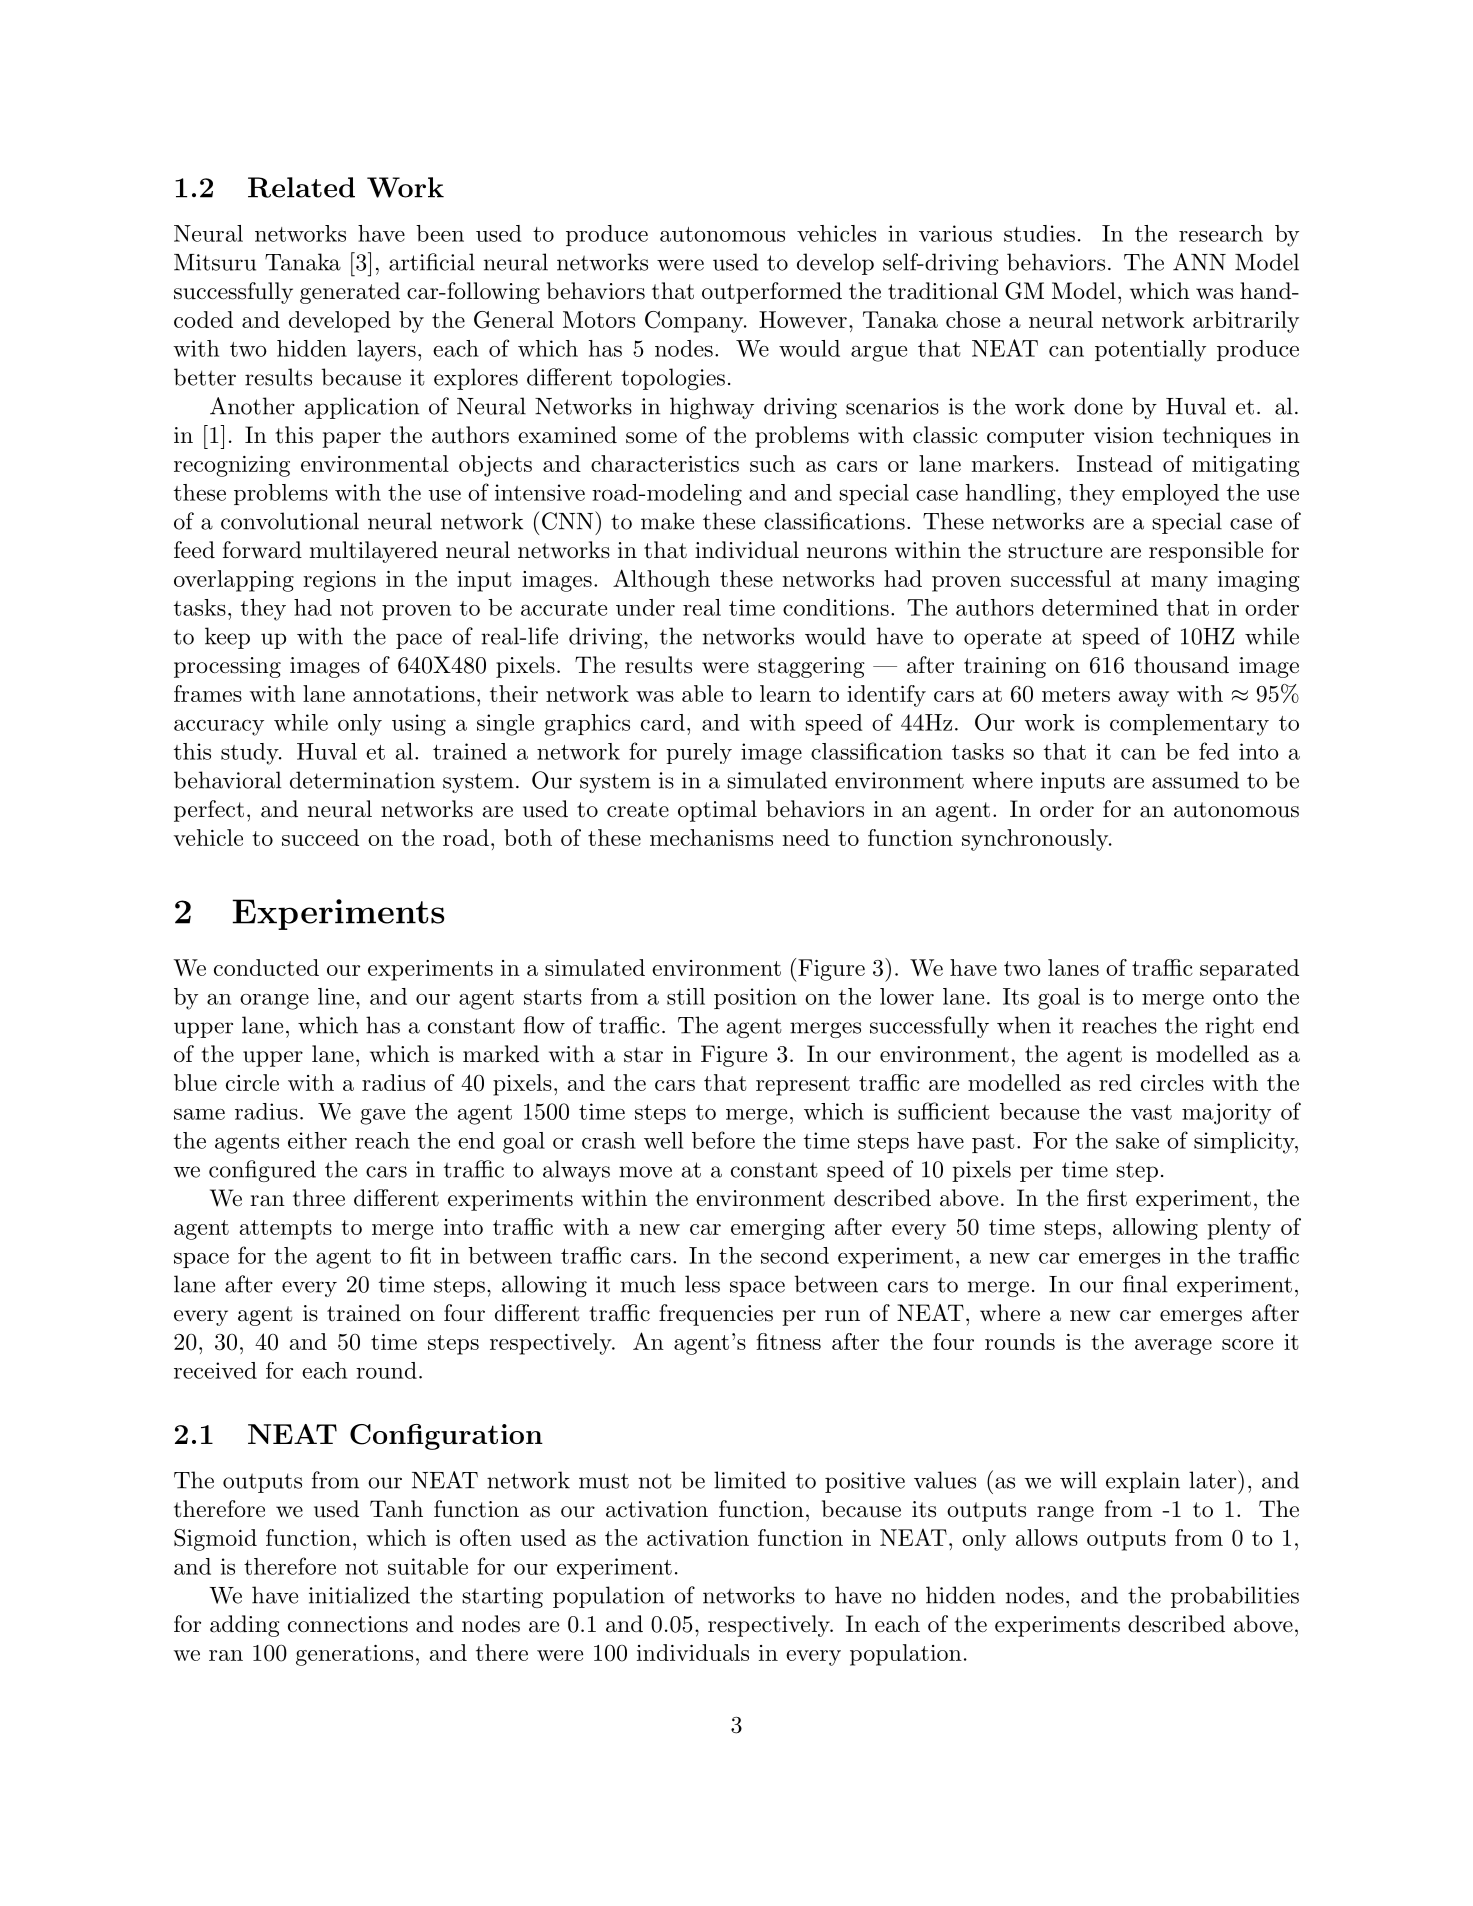  What do you see at coordinates (750, 1480) in the document?
I see `limited` at bounding box center [750, 1480].
